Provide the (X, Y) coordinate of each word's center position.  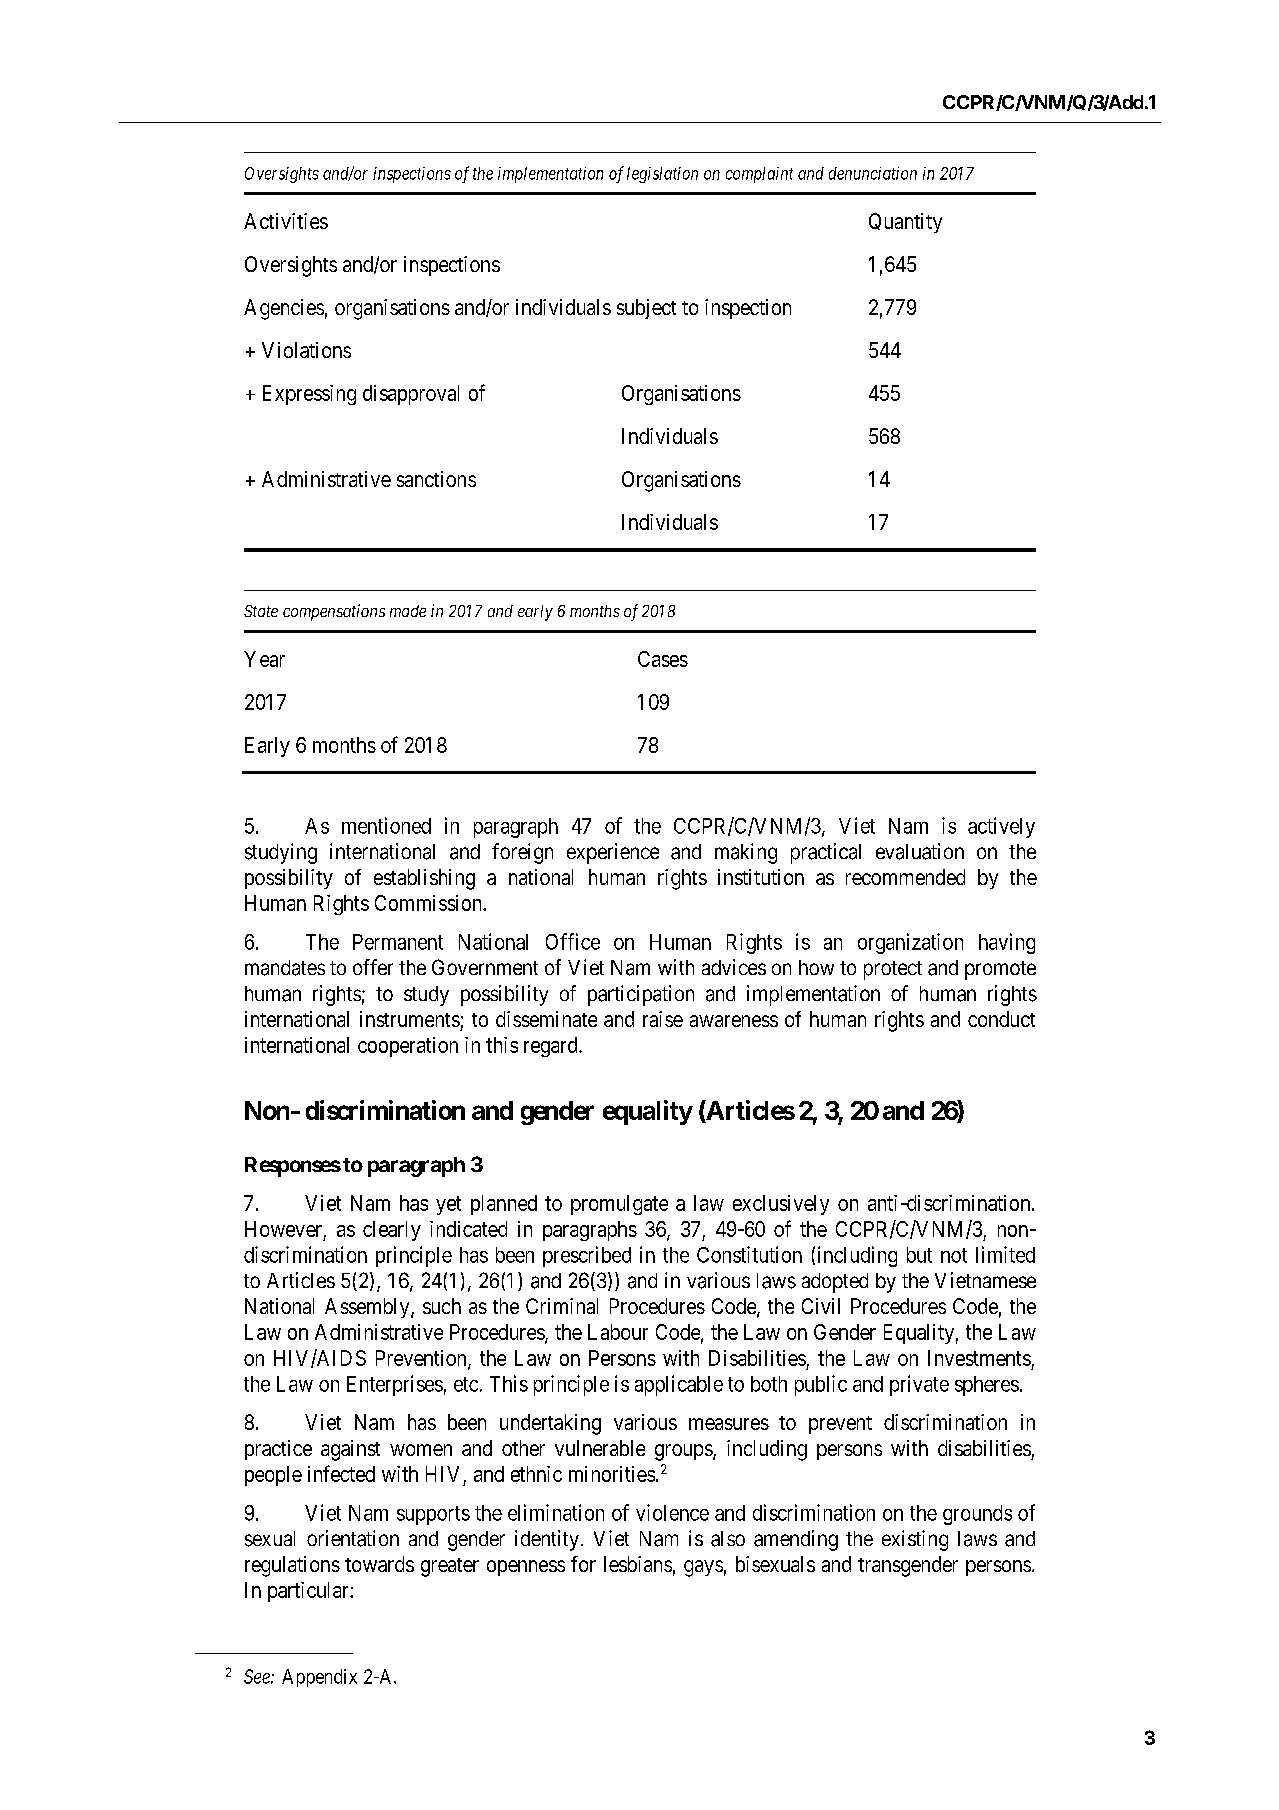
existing (915, 1540)
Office (573, 941)
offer (373, 967)
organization (910, 943)
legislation (662, 175)
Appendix (319, 1678)
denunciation (873, 173)
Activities (286, 221)
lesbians (638, 1564)
